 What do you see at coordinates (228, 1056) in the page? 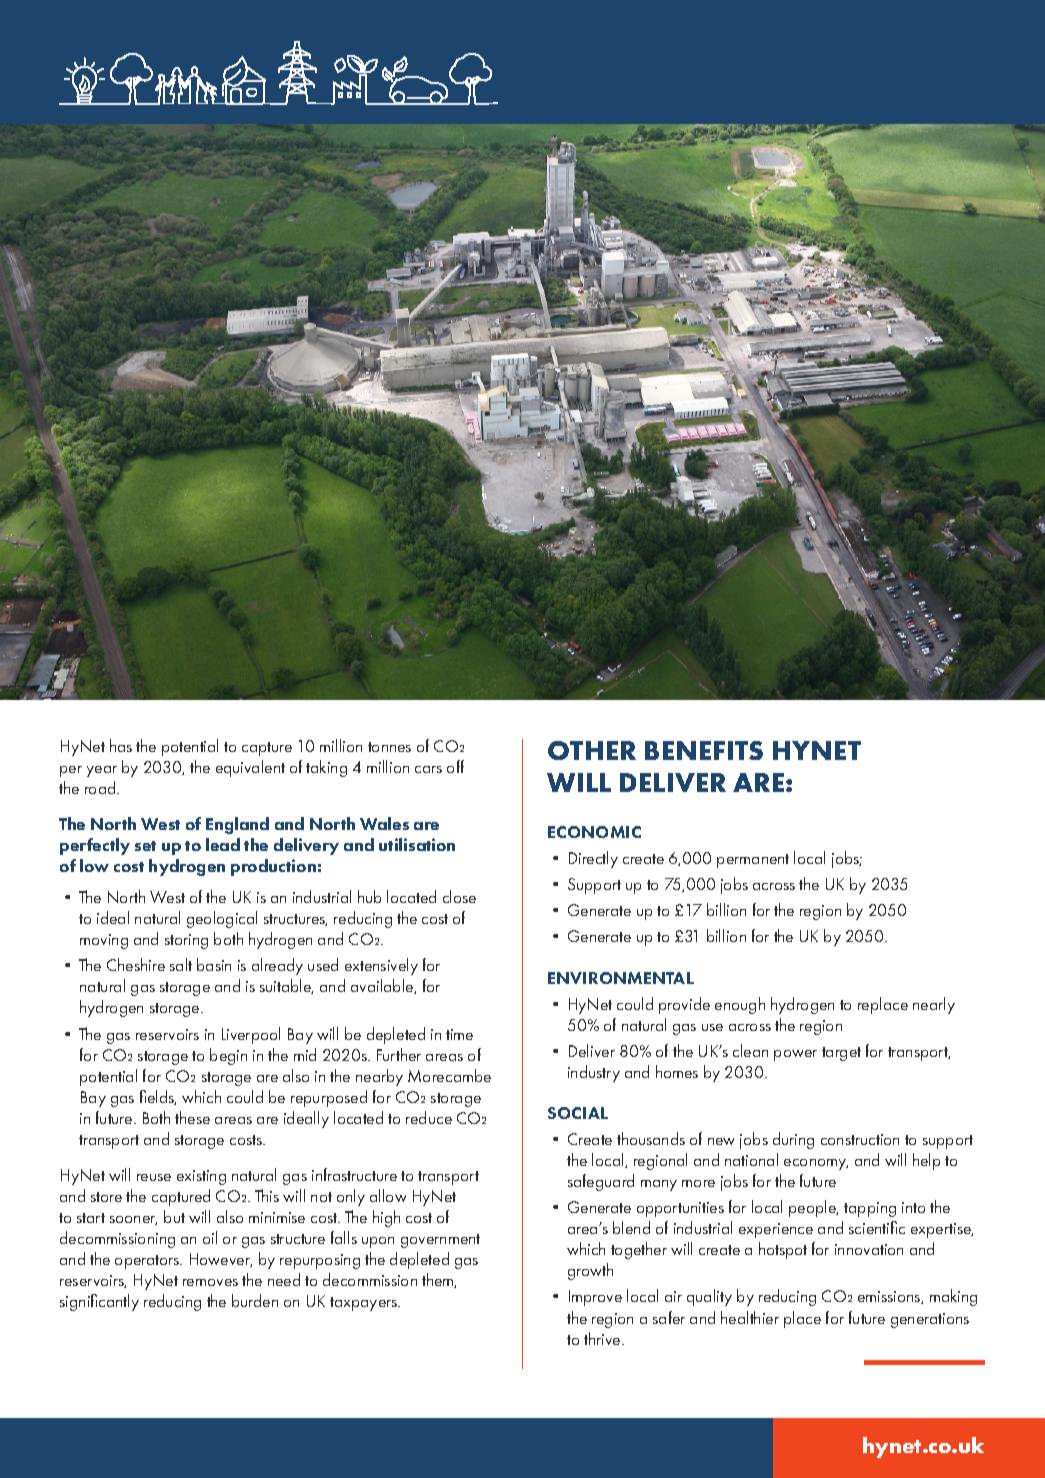
I see `begin` at bounding box center [228, 1056].
